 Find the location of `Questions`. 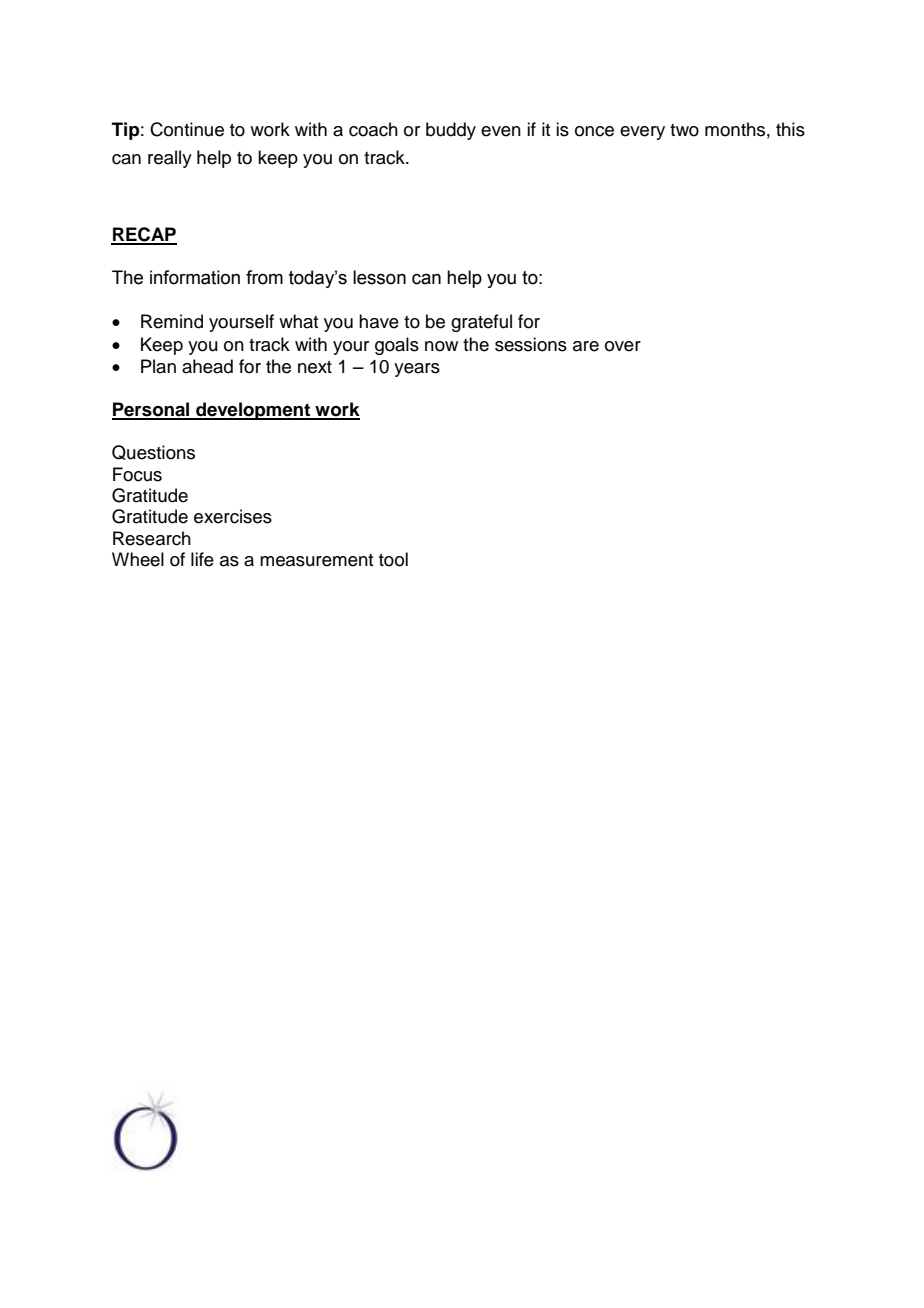

Questions is located at coordinates (153, 452).
